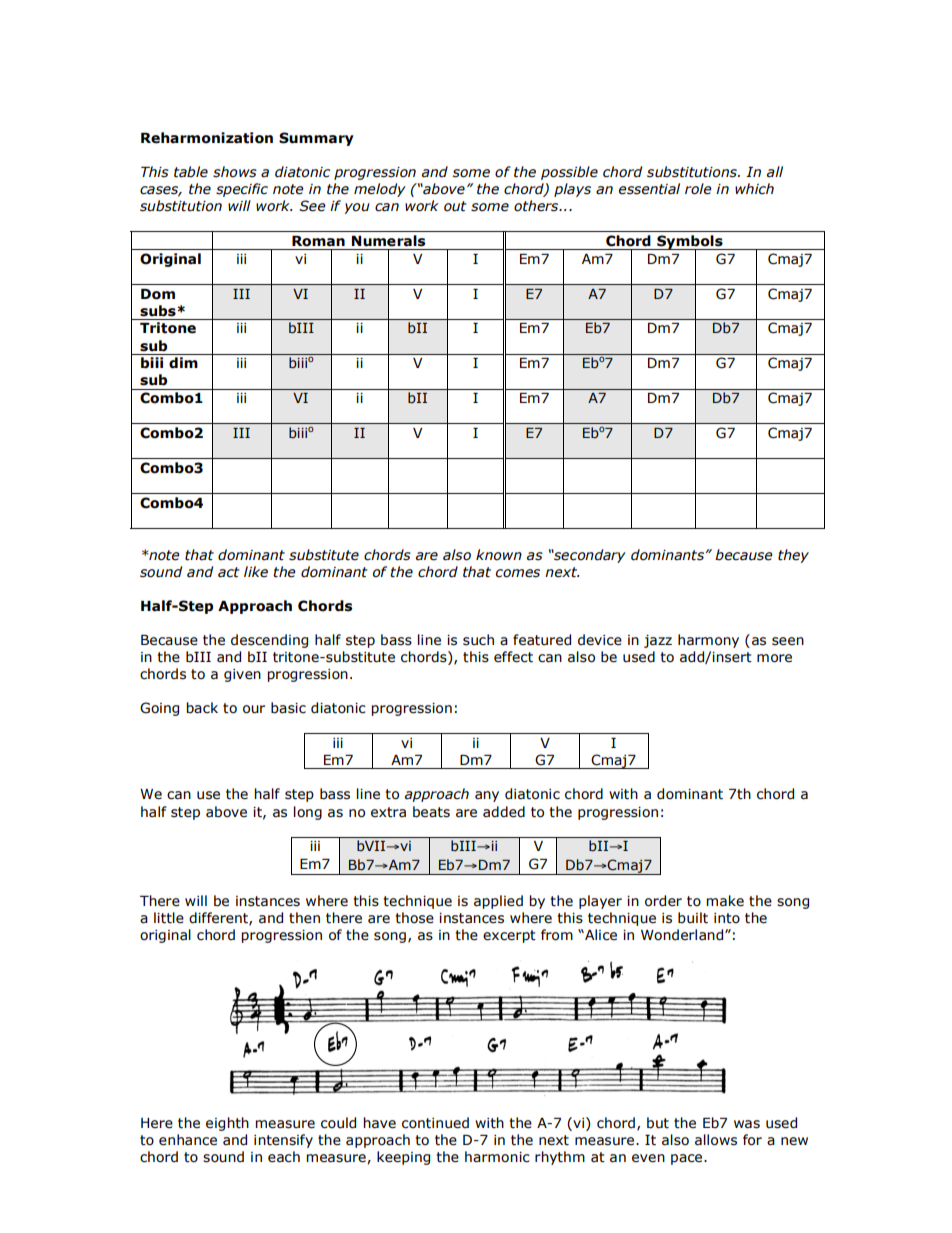 The width and height of the page is (952, 1233). What do you see at coordinates (227, 1124) in the page?
I see `eighth` at bounding box center [227, 1124].
